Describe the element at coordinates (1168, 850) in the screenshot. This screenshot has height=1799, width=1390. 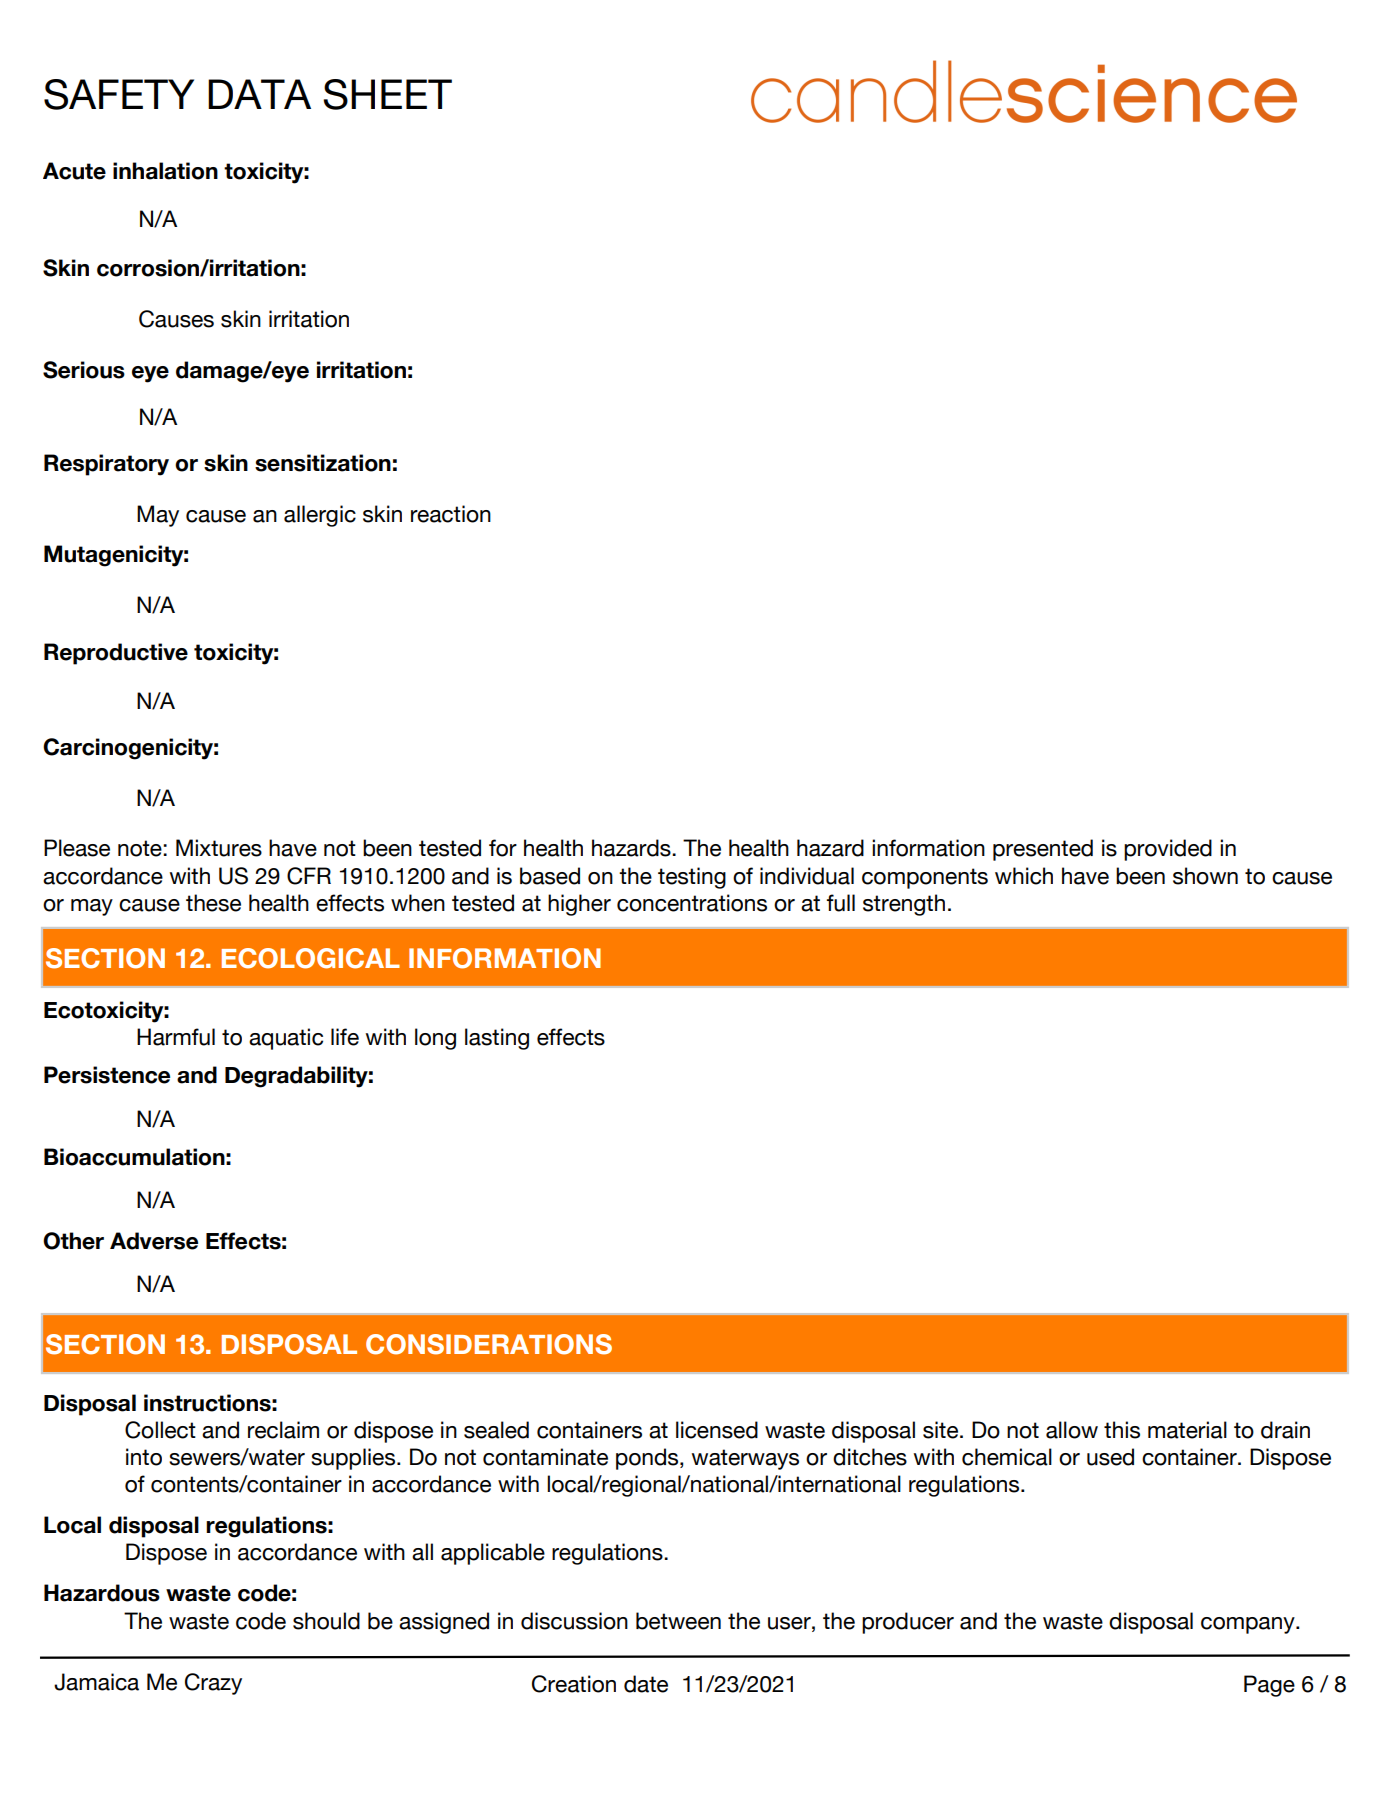
I see `provided` at that location.
